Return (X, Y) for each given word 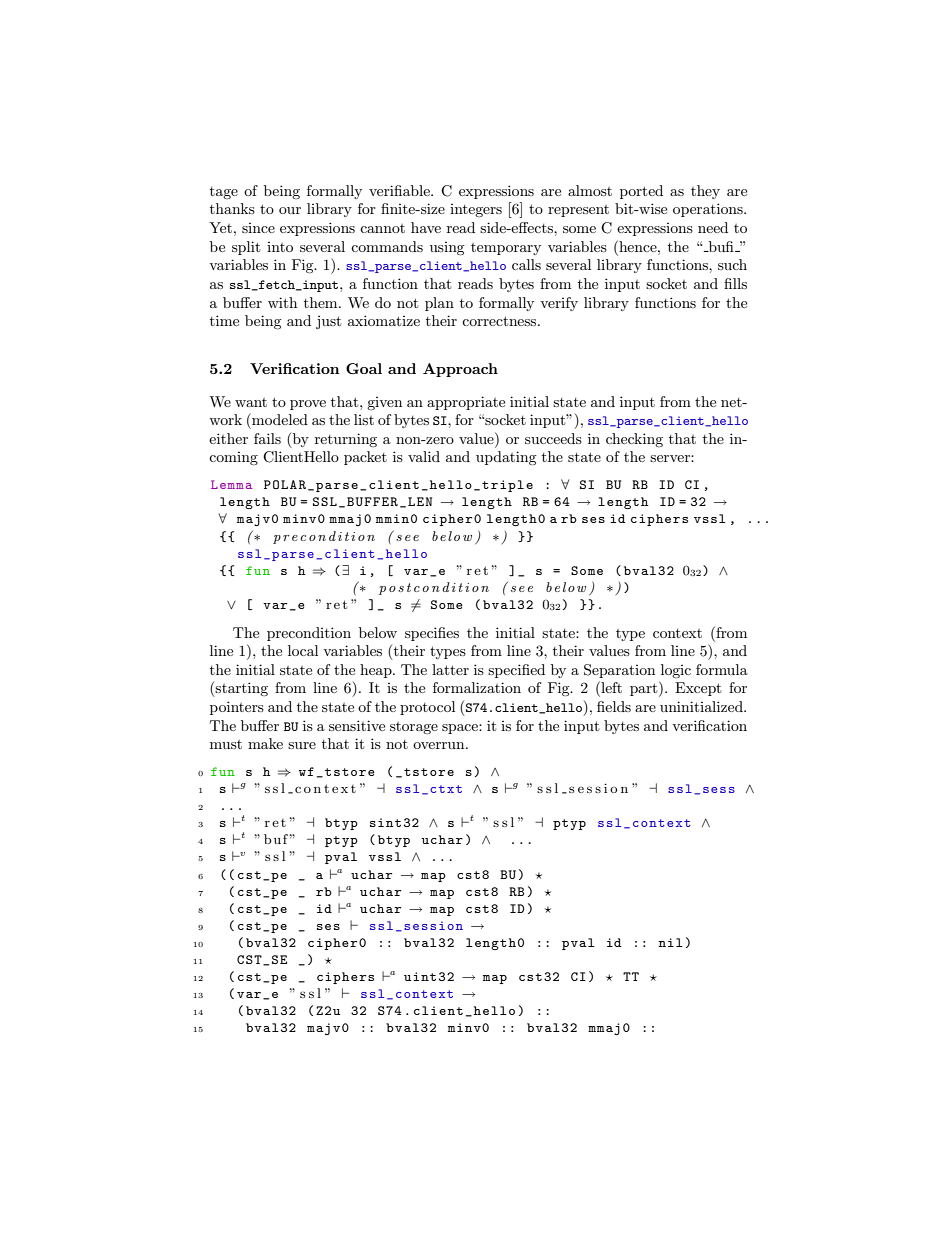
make (265, 743)
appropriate (466, 403)
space (461, 729)
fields (614, 706)
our (290, 210)
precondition (309, 634)
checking (634, 440)
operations (709, 210)
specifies (432, 634)
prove (308, 405)
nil (670, 942)
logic (676, 671)
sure (302, 745)
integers (476, 210)
